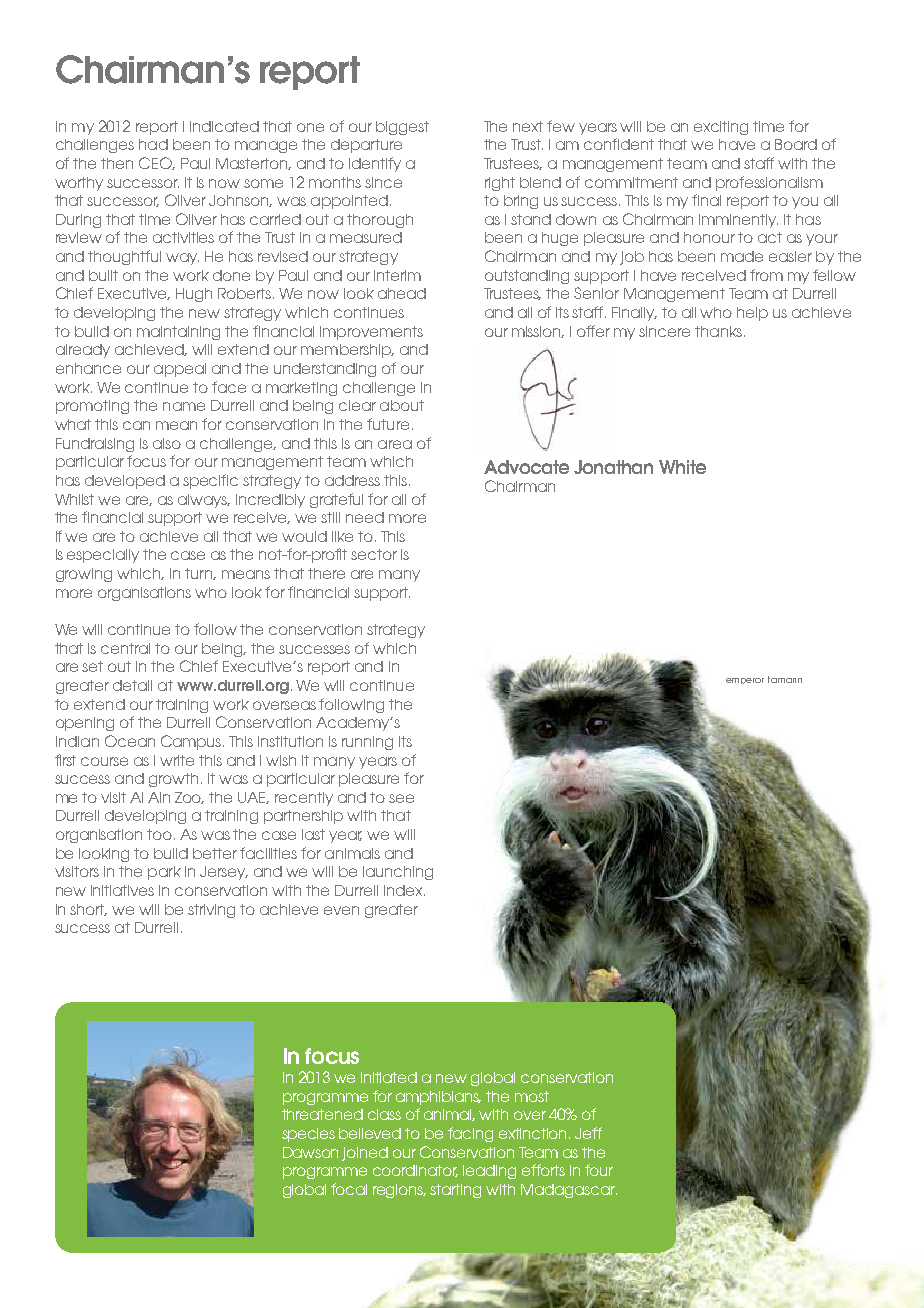 Image resolution: width=924 pixels, height=1308 pixels. What do you see at coordinates (745, 681) in the screenshot?
I see `emperor` at bounding box center [745, 681].
